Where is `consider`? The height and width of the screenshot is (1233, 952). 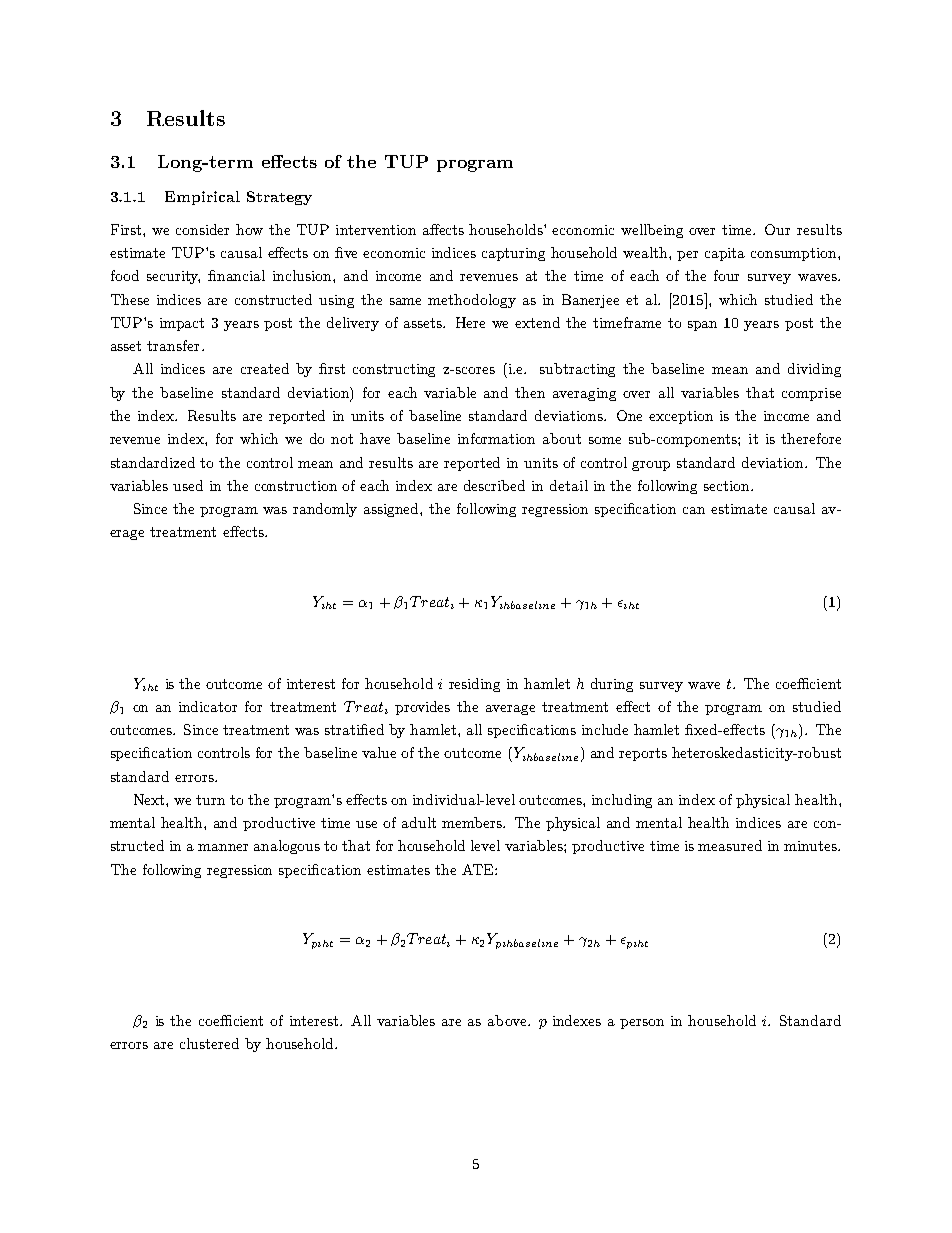
consider is located at coordinates (202, 229).
